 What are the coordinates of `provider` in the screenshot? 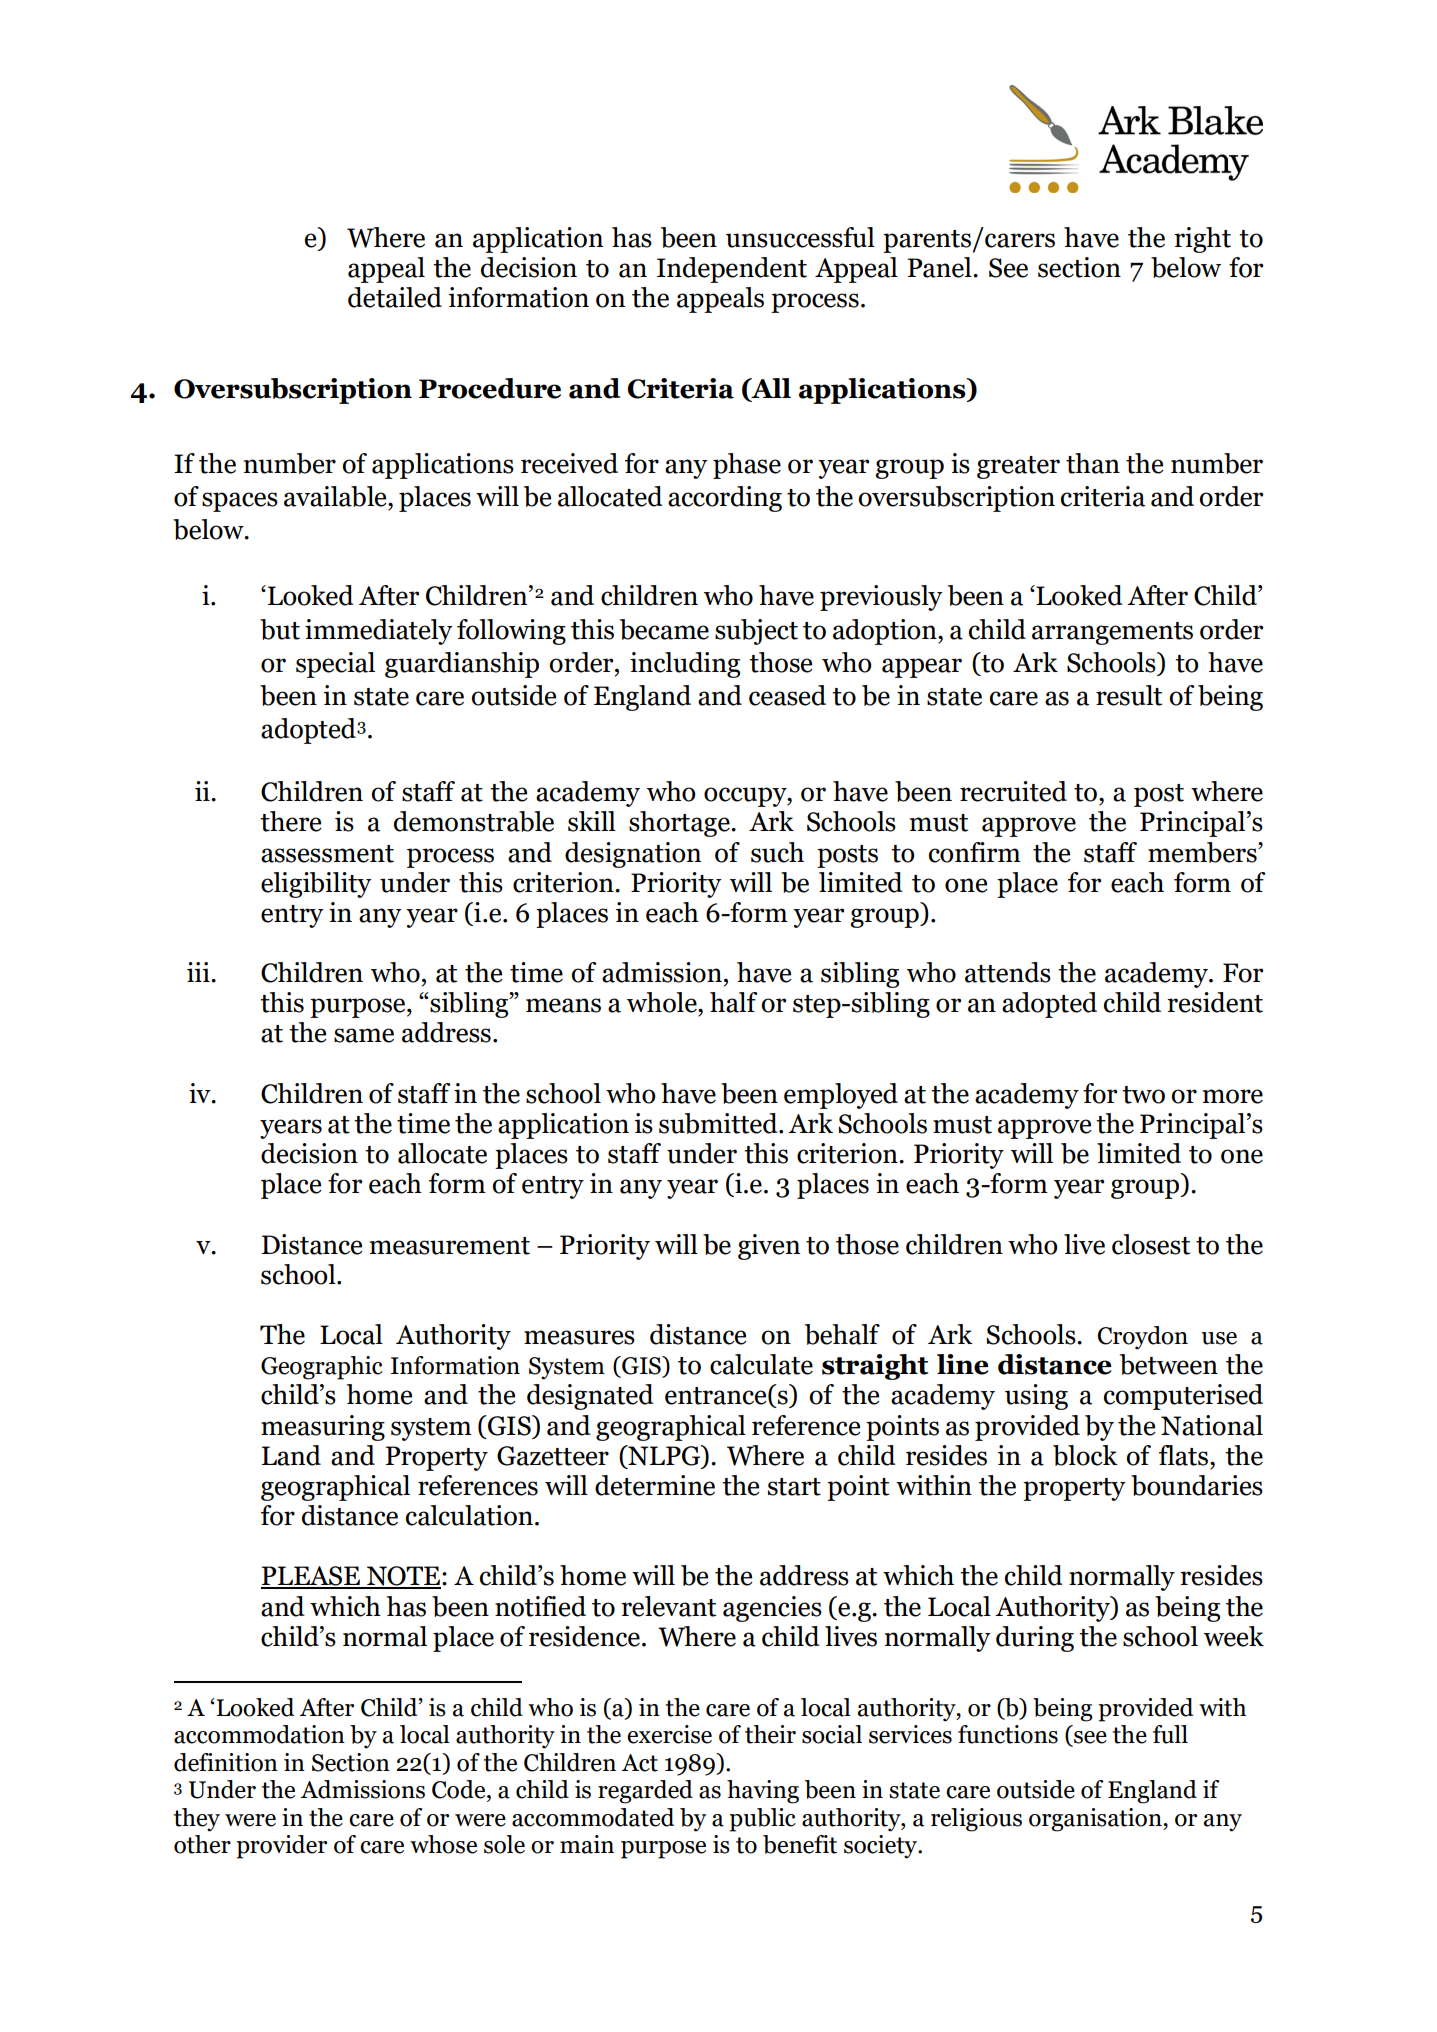 It's located at (281, 1847).
